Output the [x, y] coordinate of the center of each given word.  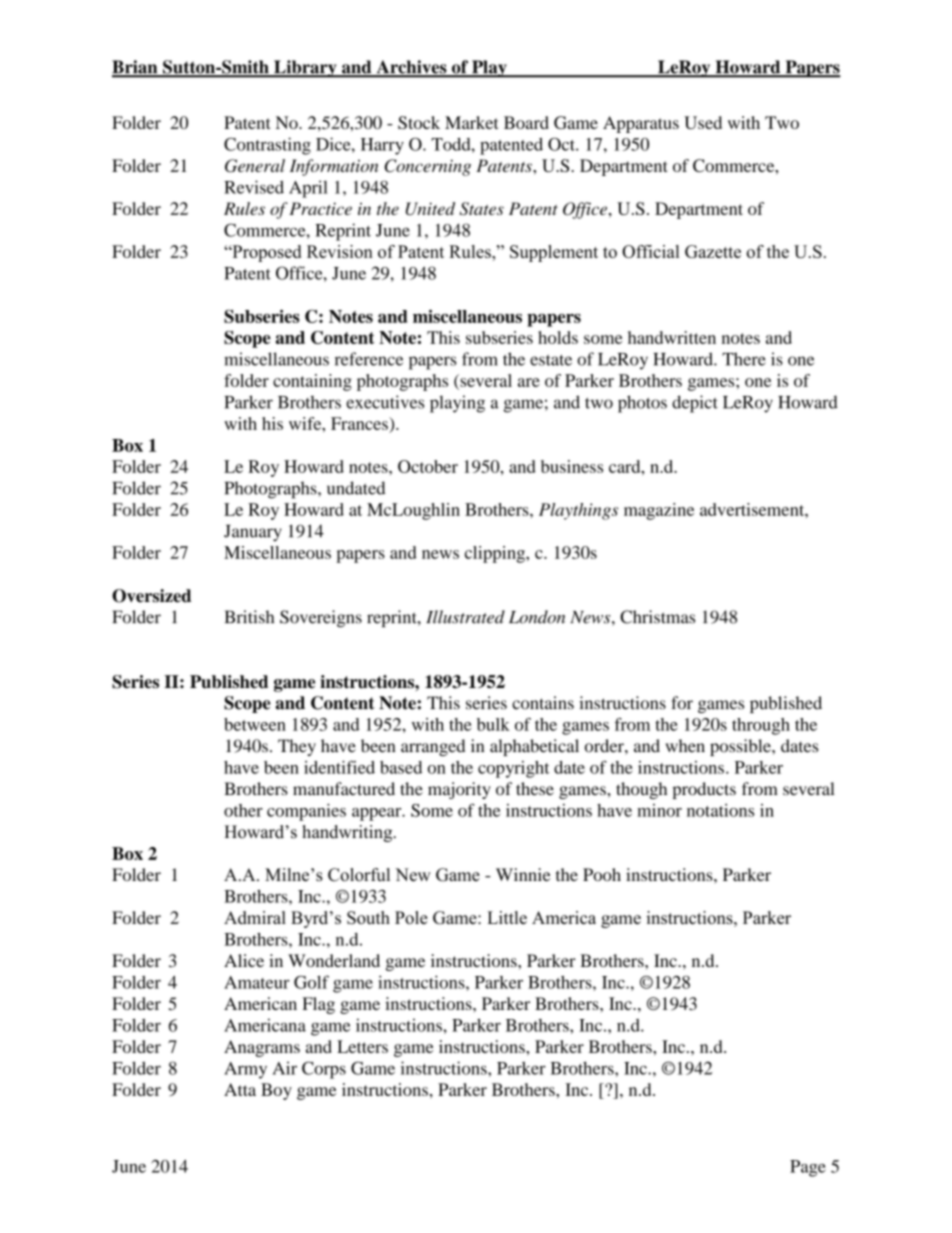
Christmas [657, 617]
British [249, 617]
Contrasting [267, 146]
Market [472, 122]
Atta [240, 1089]
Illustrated [465, 617]
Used [703, 122]
